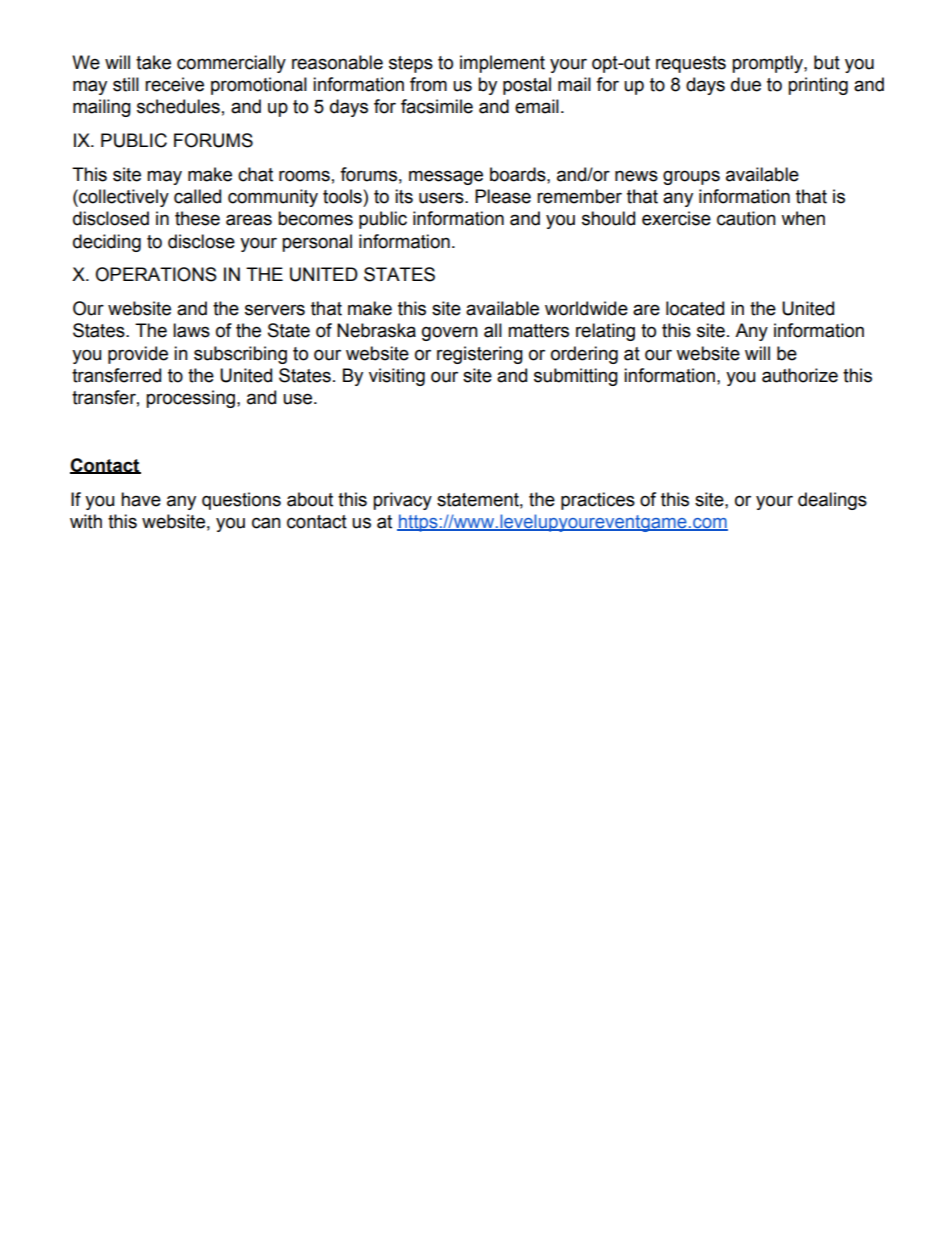 The image size is (952, 1233). I want to click on privacy, so click(402, 501).
